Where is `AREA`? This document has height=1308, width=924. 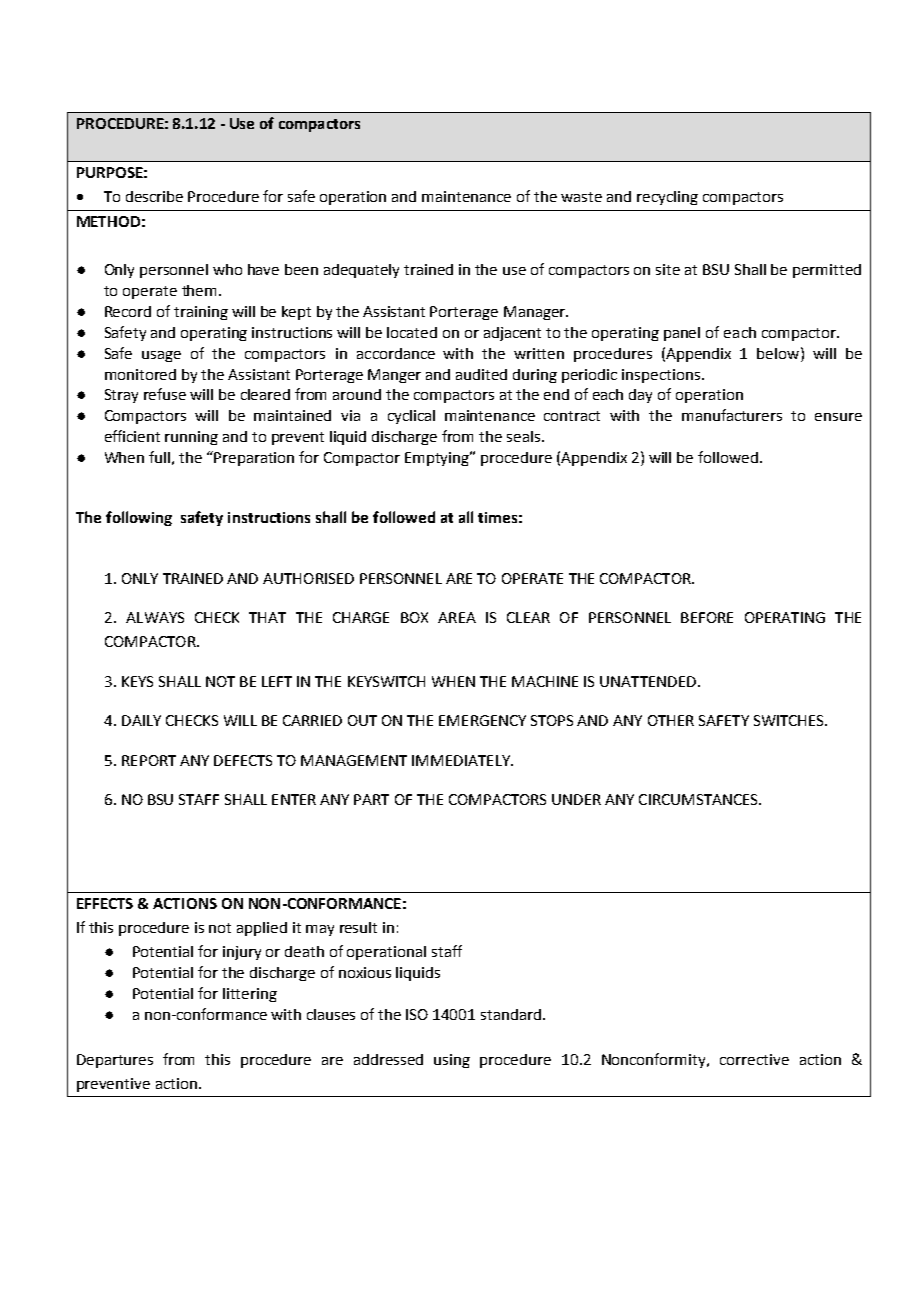
AREA is located at coordinates (457, 617).
